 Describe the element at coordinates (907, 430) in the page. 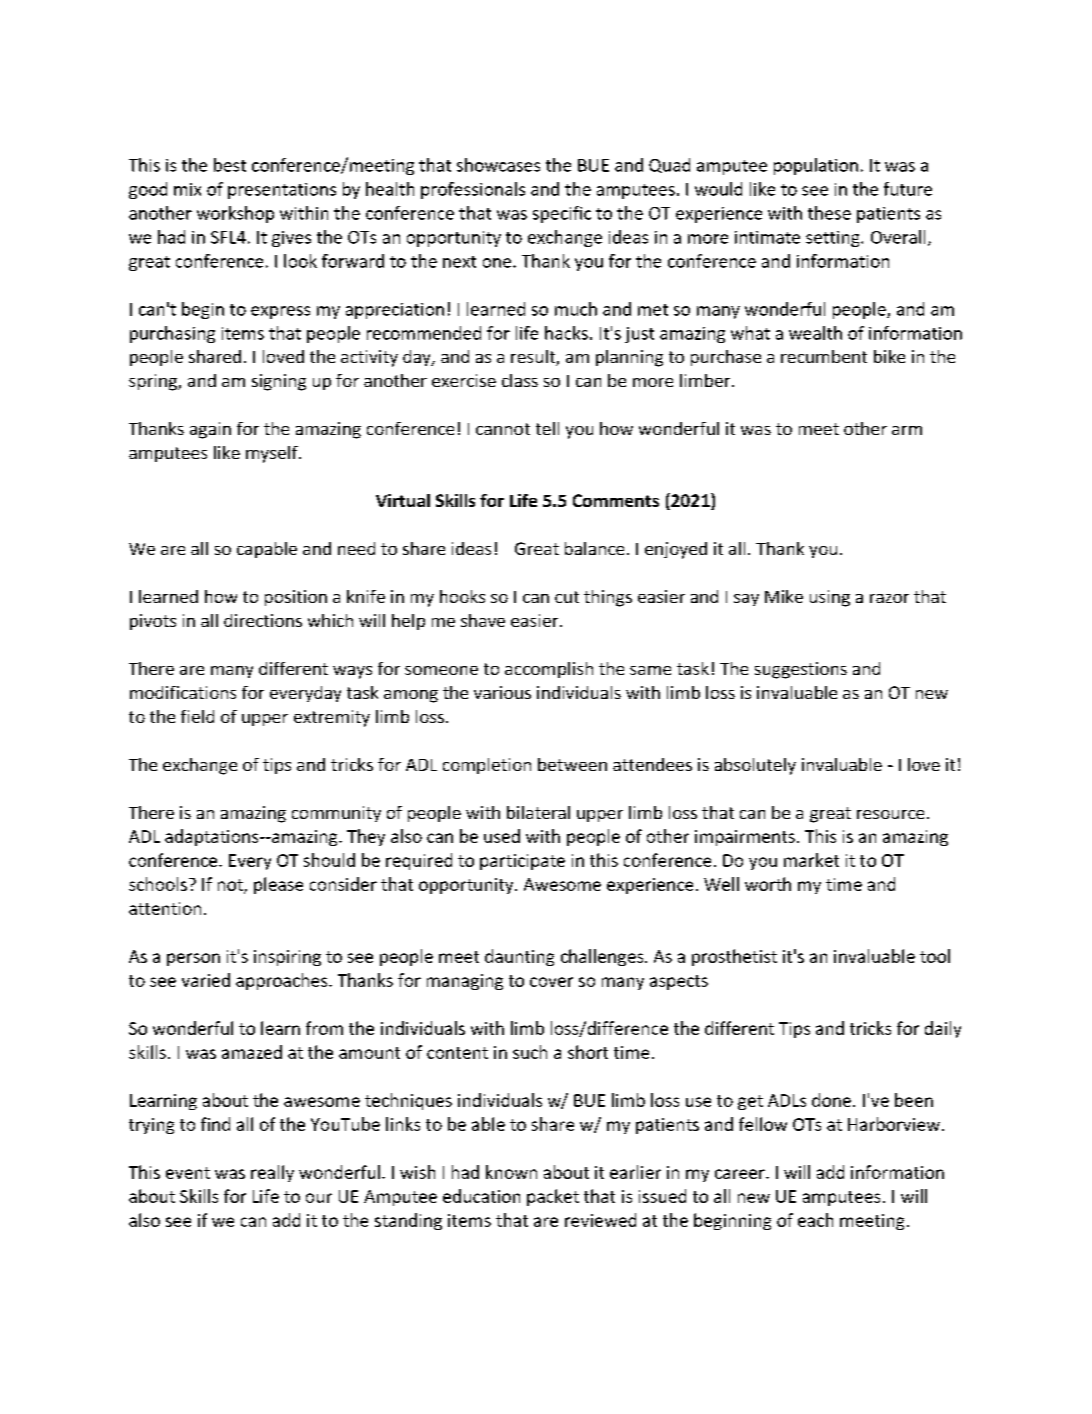

I see `arm` at that location.
